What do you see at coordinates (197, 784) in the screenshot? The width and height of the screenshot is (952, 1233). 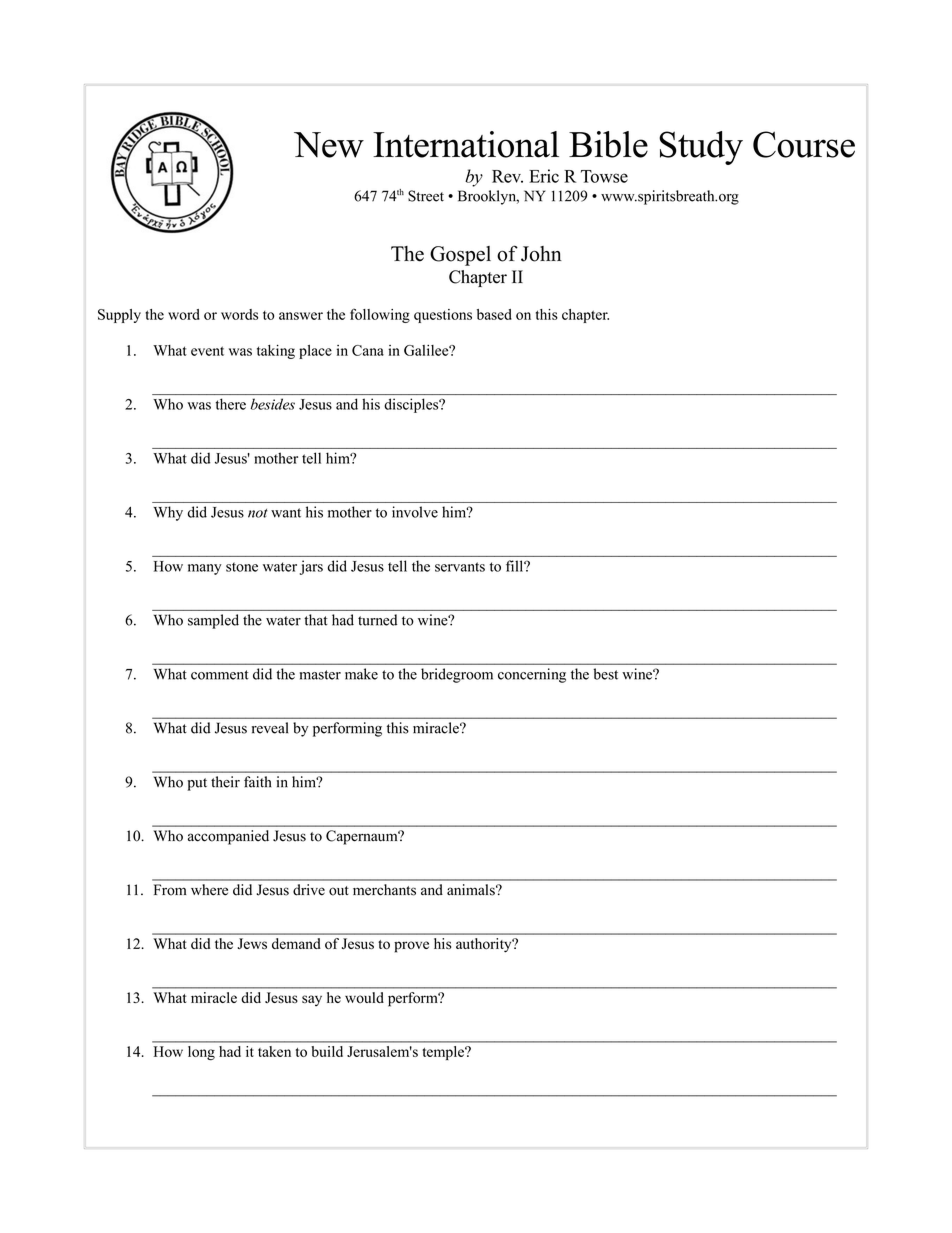 I see `put` at bounding box center [197, 784].
